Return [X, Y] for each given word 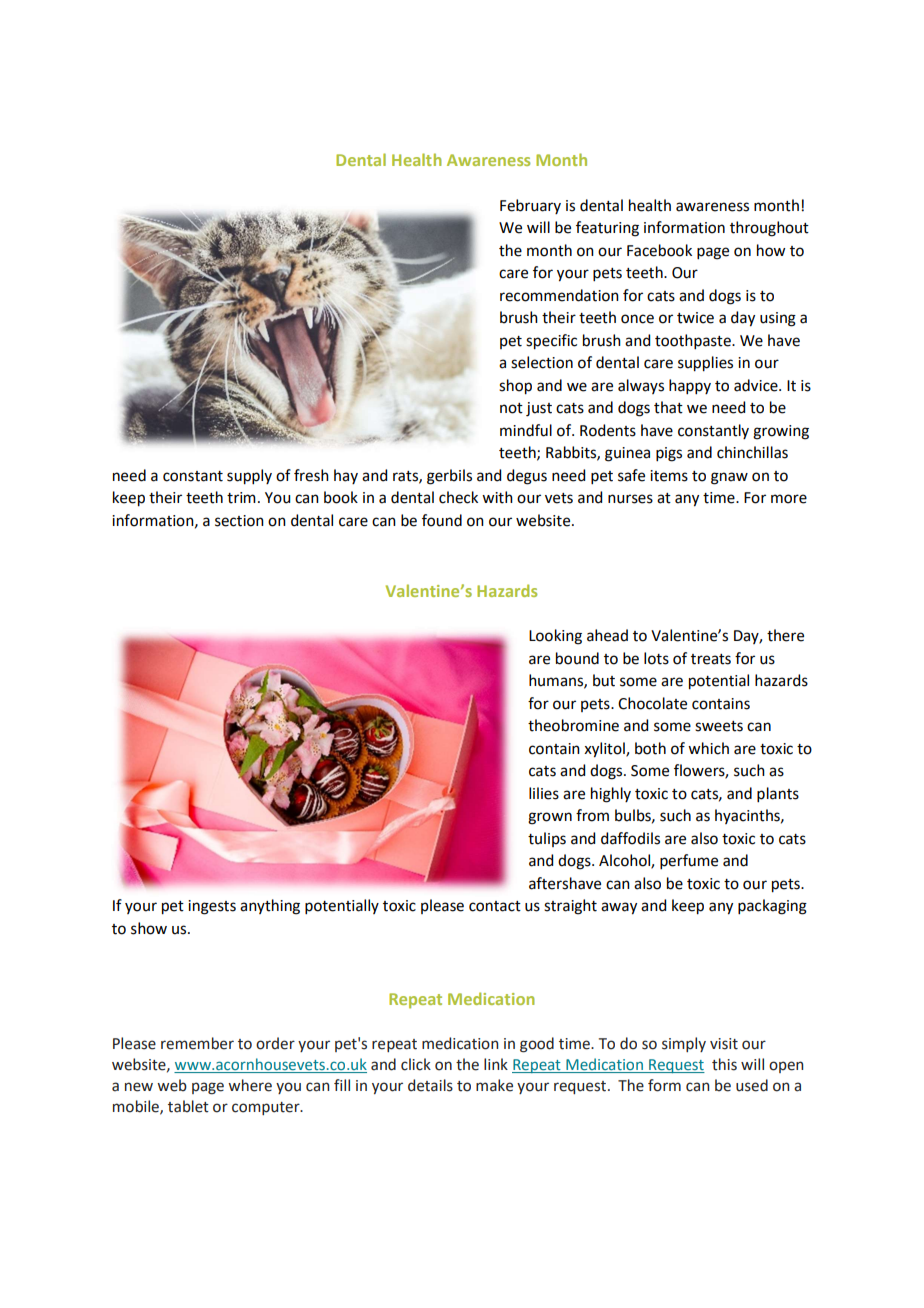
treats [711, 659]
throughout [769, 229]
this [724, 1064]
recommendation [559, 295]
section [239, 521]
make [494, 1085]
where [250, 1085]
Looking [555, 637]
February [530, 206]
